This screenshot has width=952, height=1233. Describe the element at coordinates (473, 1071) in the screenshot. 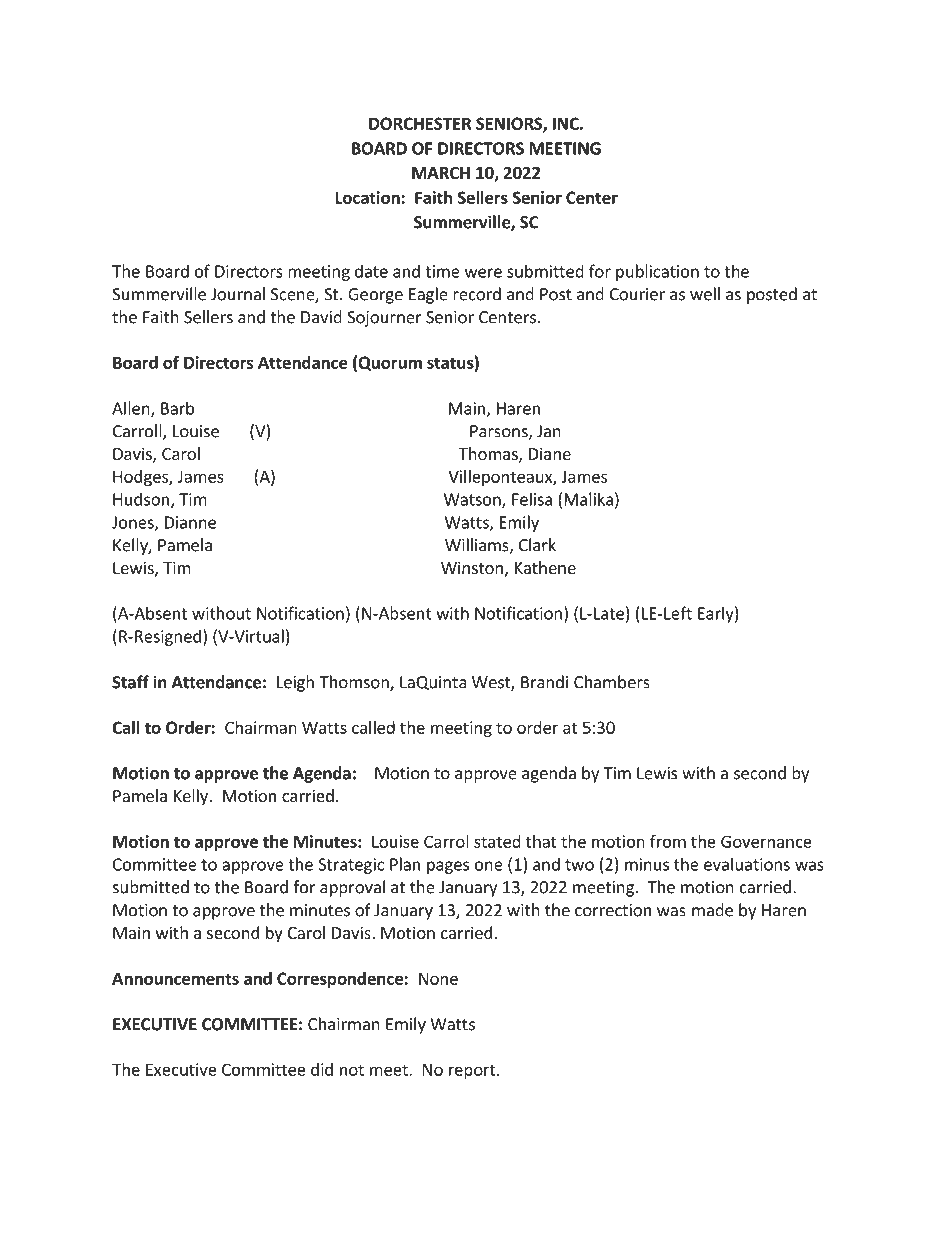

I see `report` at that location.
